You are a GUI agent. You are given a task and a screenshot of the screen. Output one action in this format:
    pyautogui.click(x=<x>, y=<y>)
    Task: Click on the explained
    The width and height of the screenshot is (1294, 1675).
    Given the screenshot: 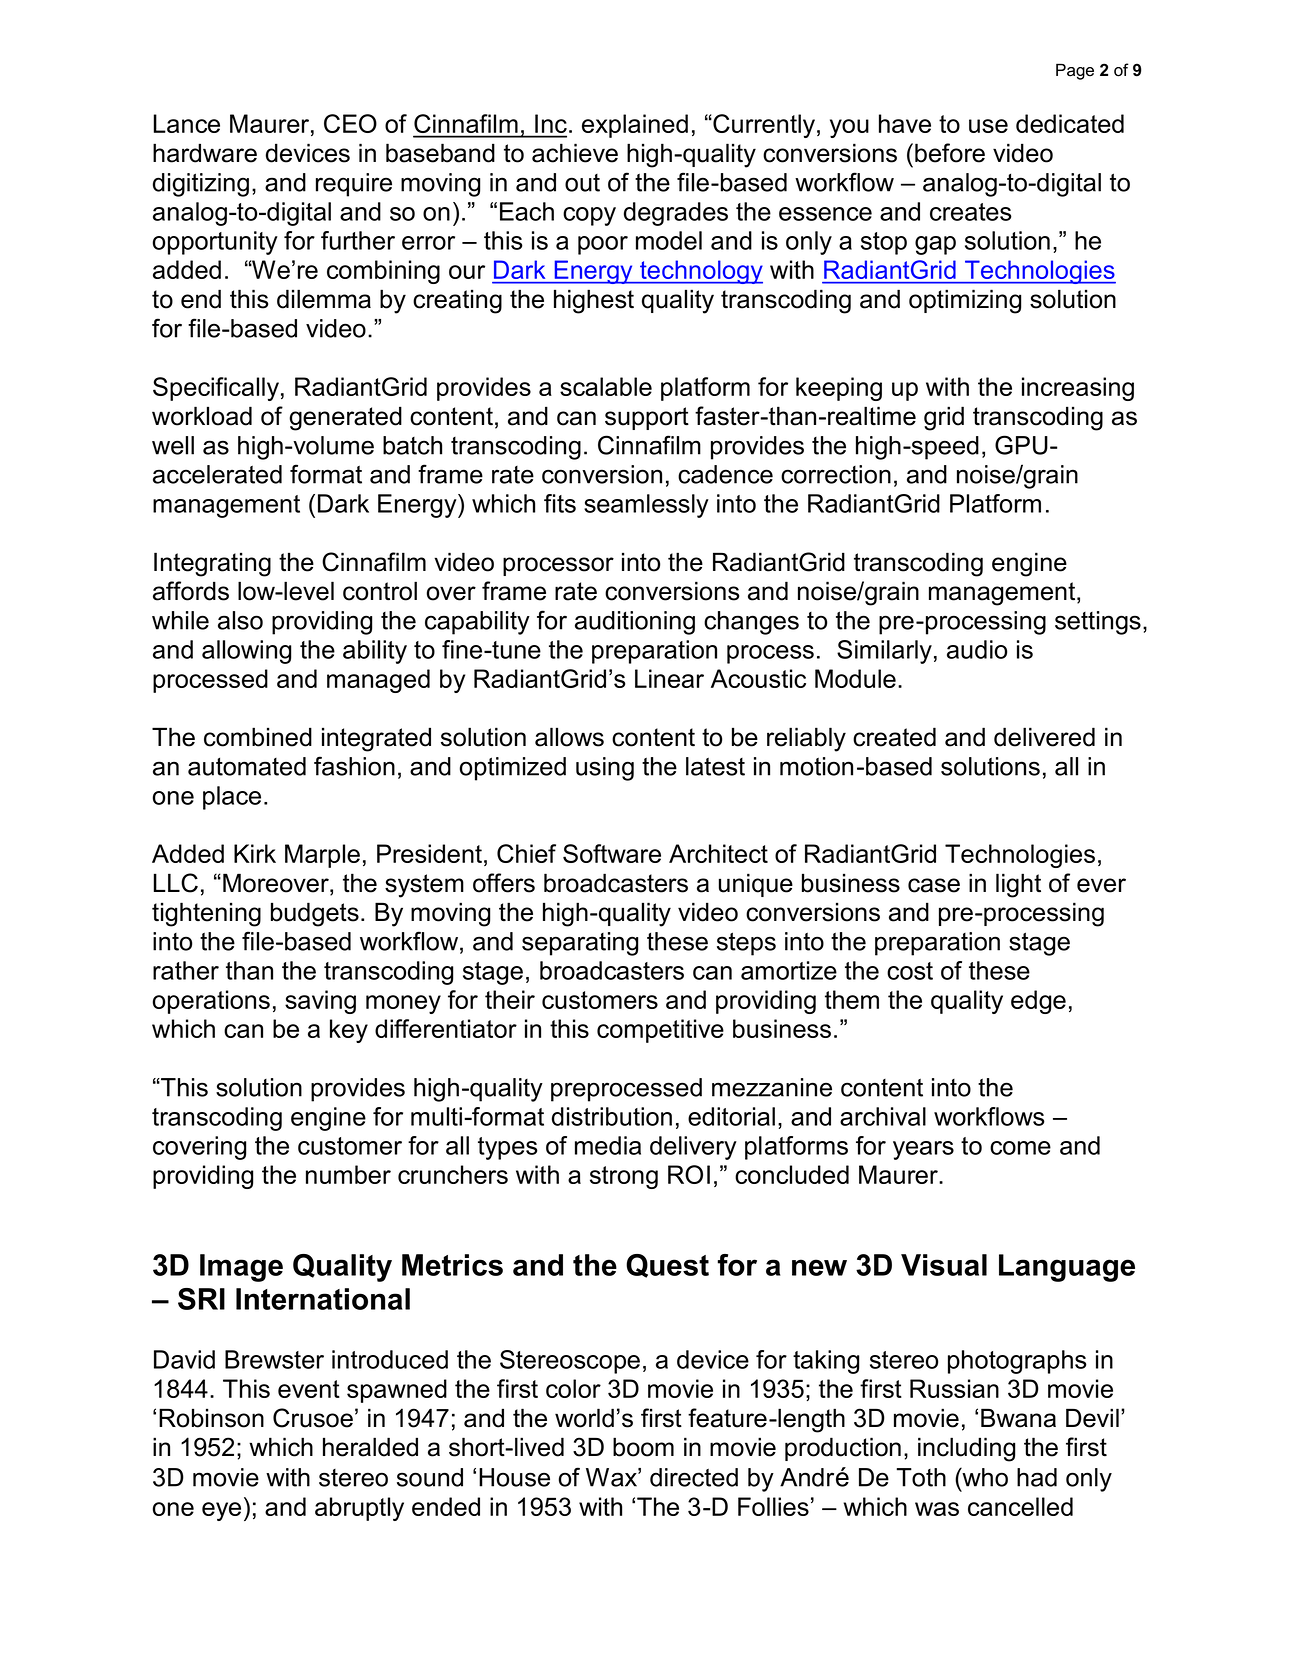 What is the action you would take?
    pyautogui.click(x=635, y=126)
